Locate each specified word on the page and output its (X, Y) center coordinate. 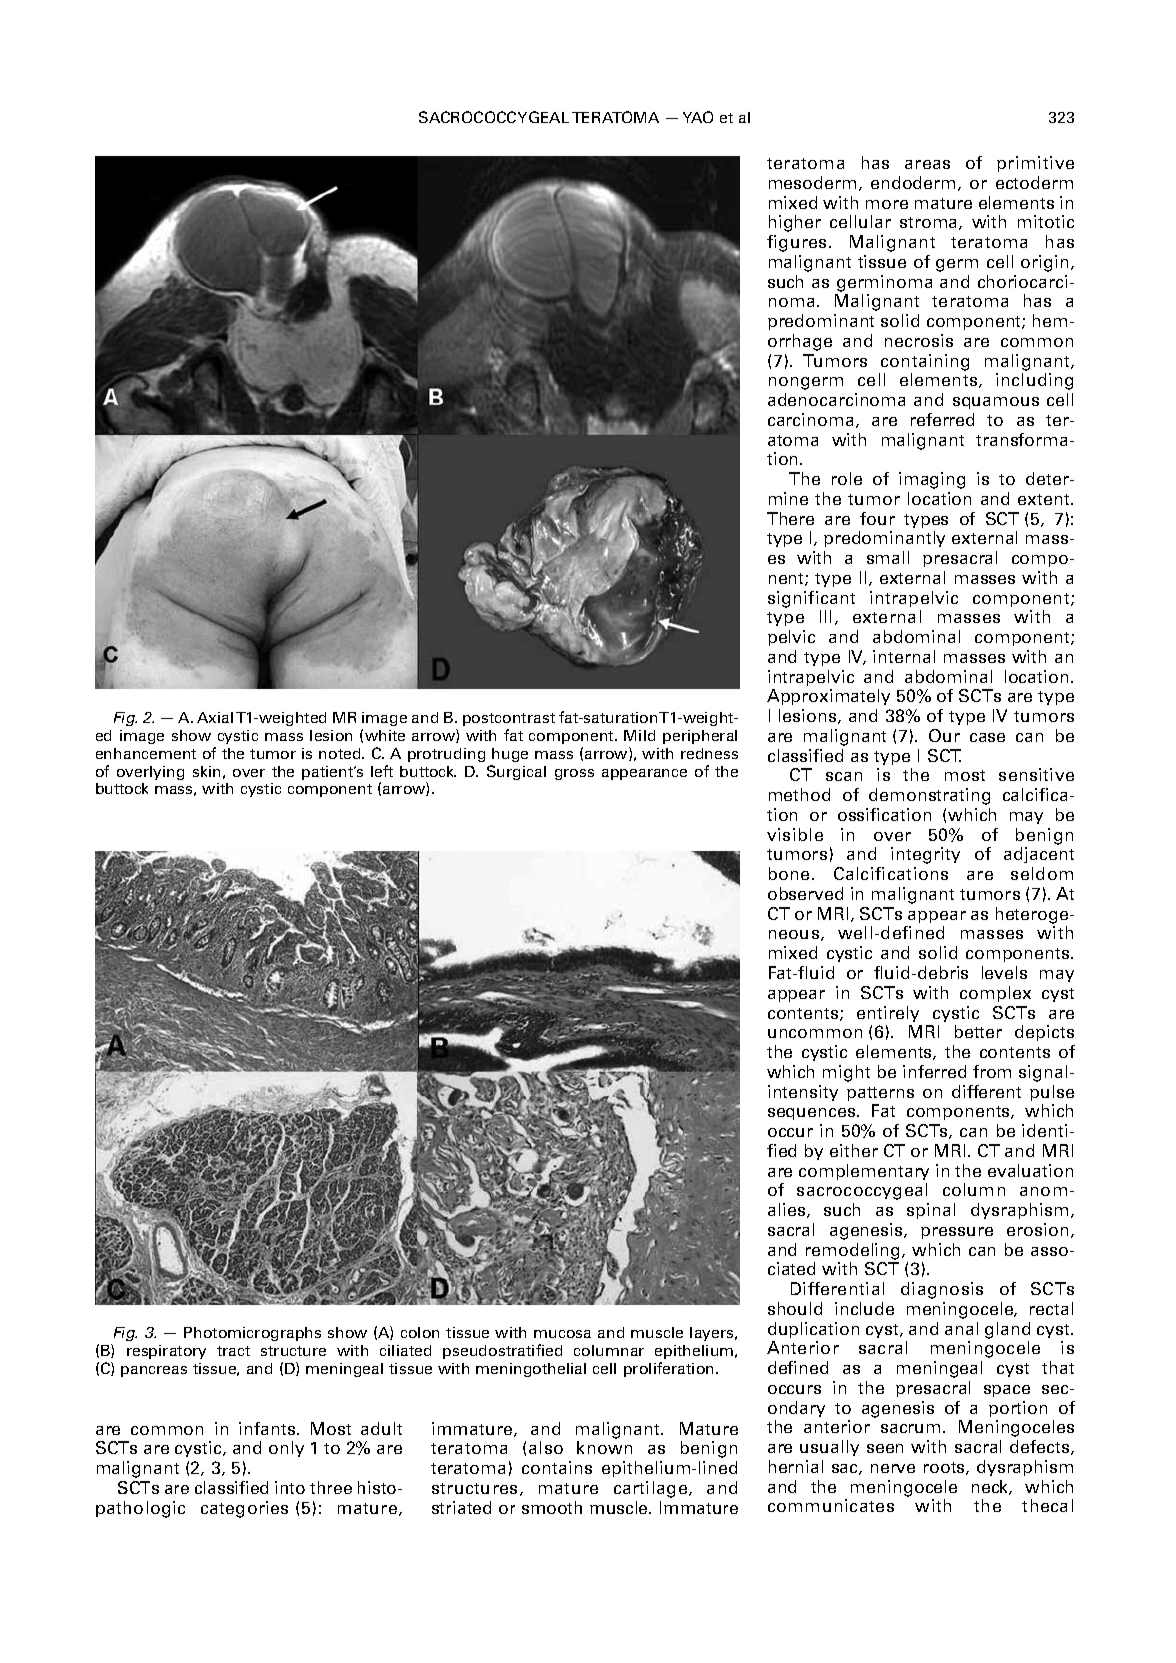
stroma (930, 223)
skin (206, 771)
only (286, 1449)
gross (574, 774)
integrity (925, 855)
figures (798, 243)
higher (795, 223)
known (604, 1447)
